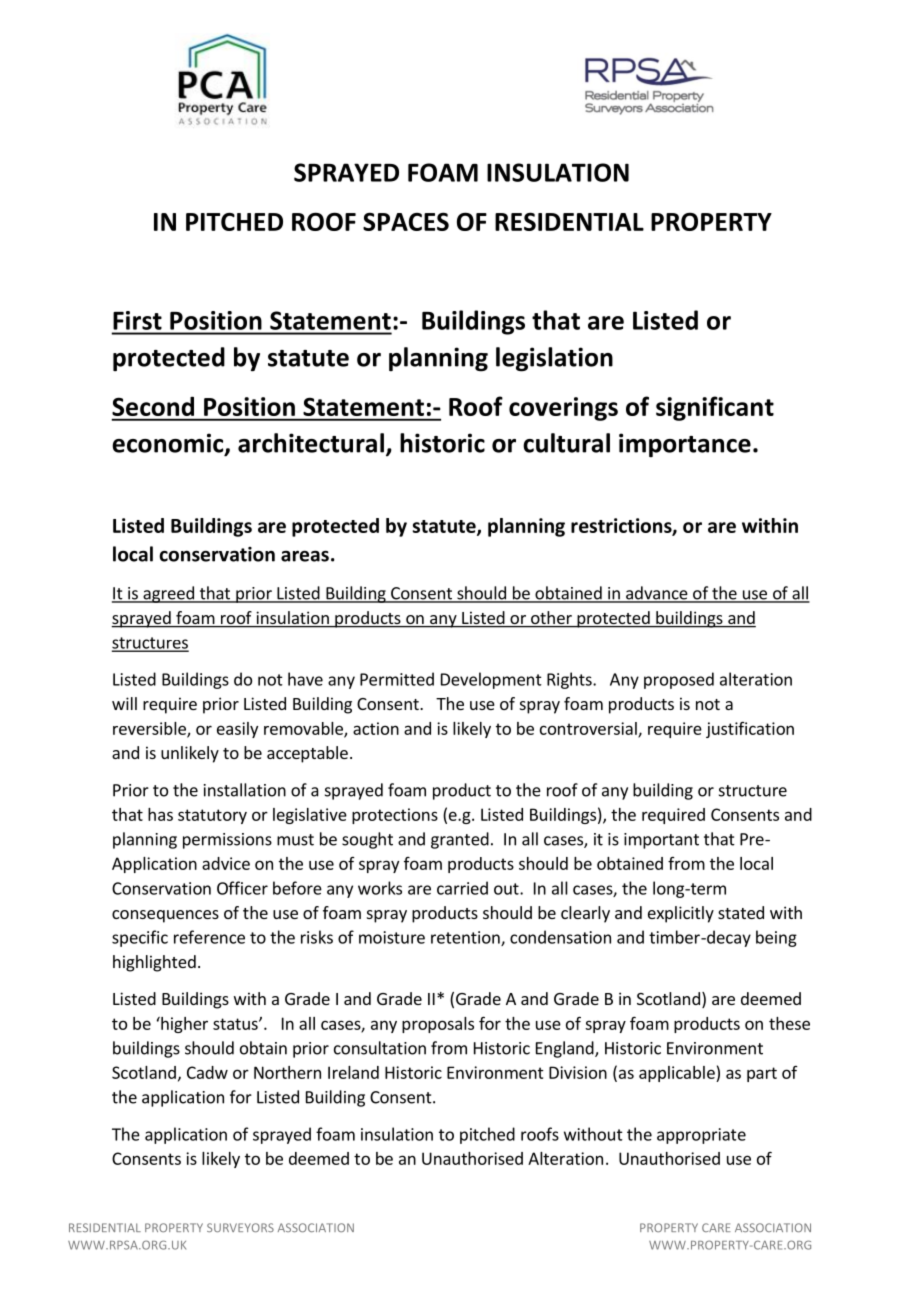  Describe the element at coordinates (750, 730) in the screenshot. I see `justification` at that location.
